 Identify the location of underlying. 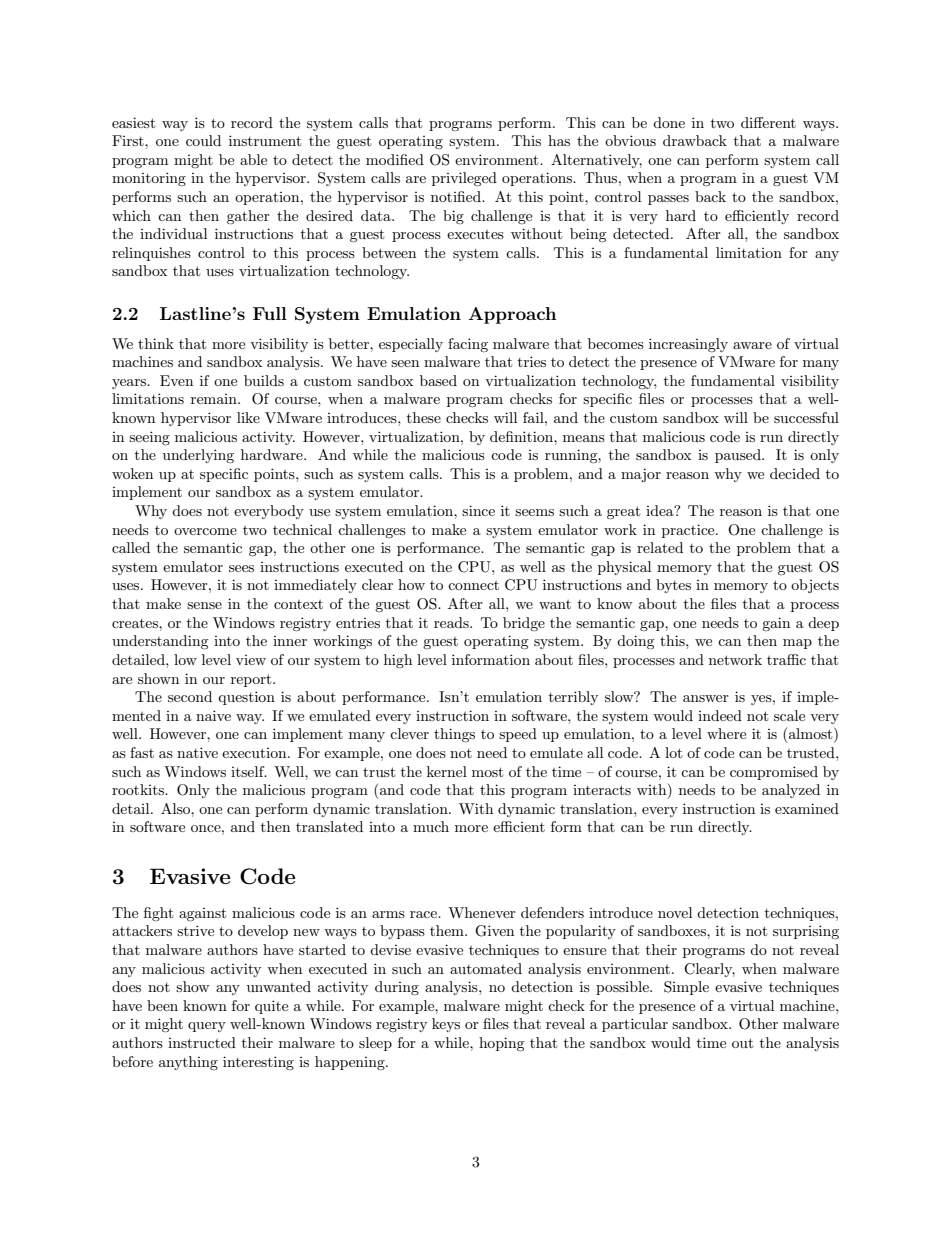
(198, 456).
